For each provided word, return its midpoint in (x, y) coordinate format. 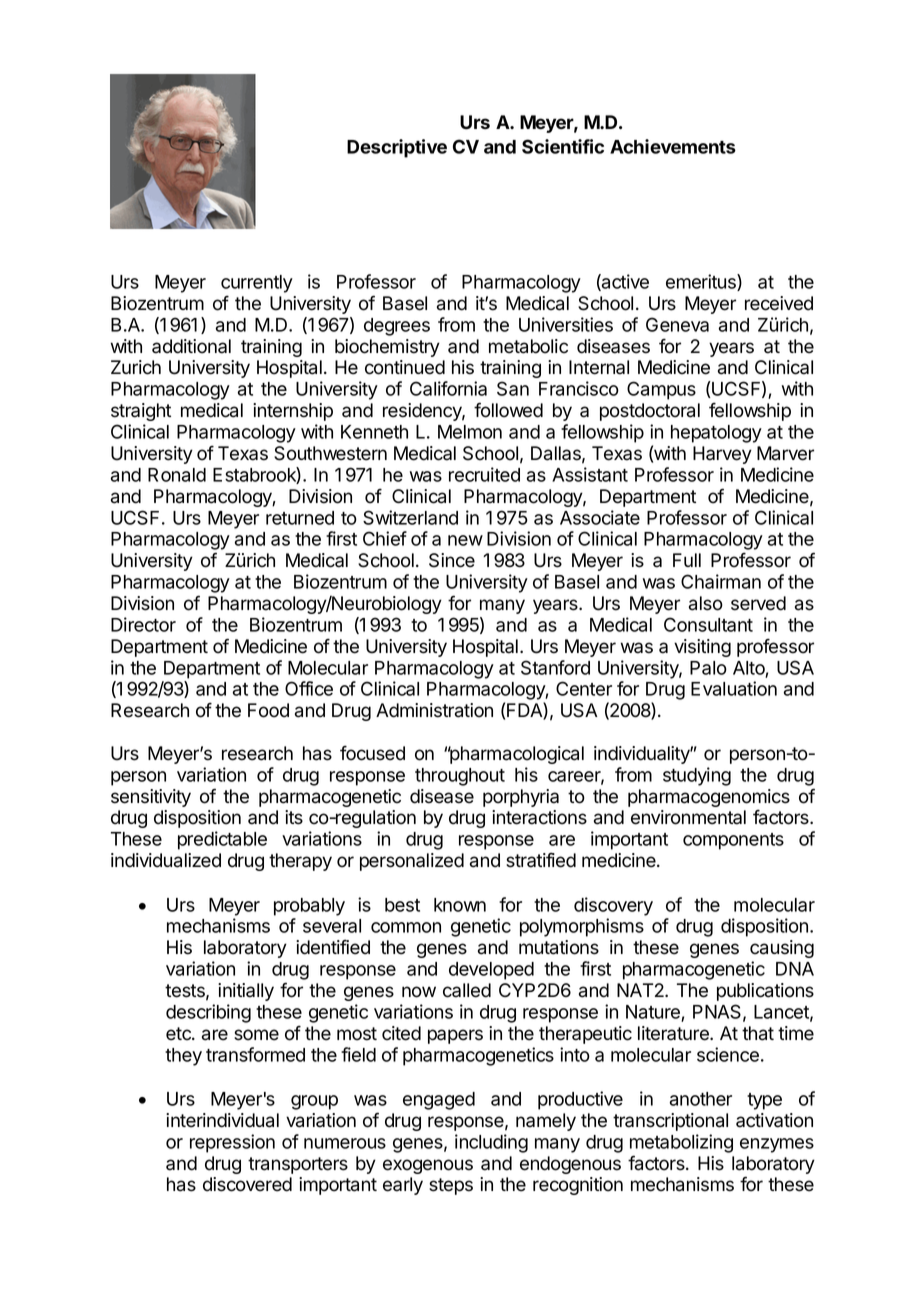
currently (257, 284)
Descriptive (397, 148)
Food (268, 710)
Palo (708, 668)
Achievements (673, 146)
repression (232, 1143)
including (491, 1143)
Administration (434, 710)
